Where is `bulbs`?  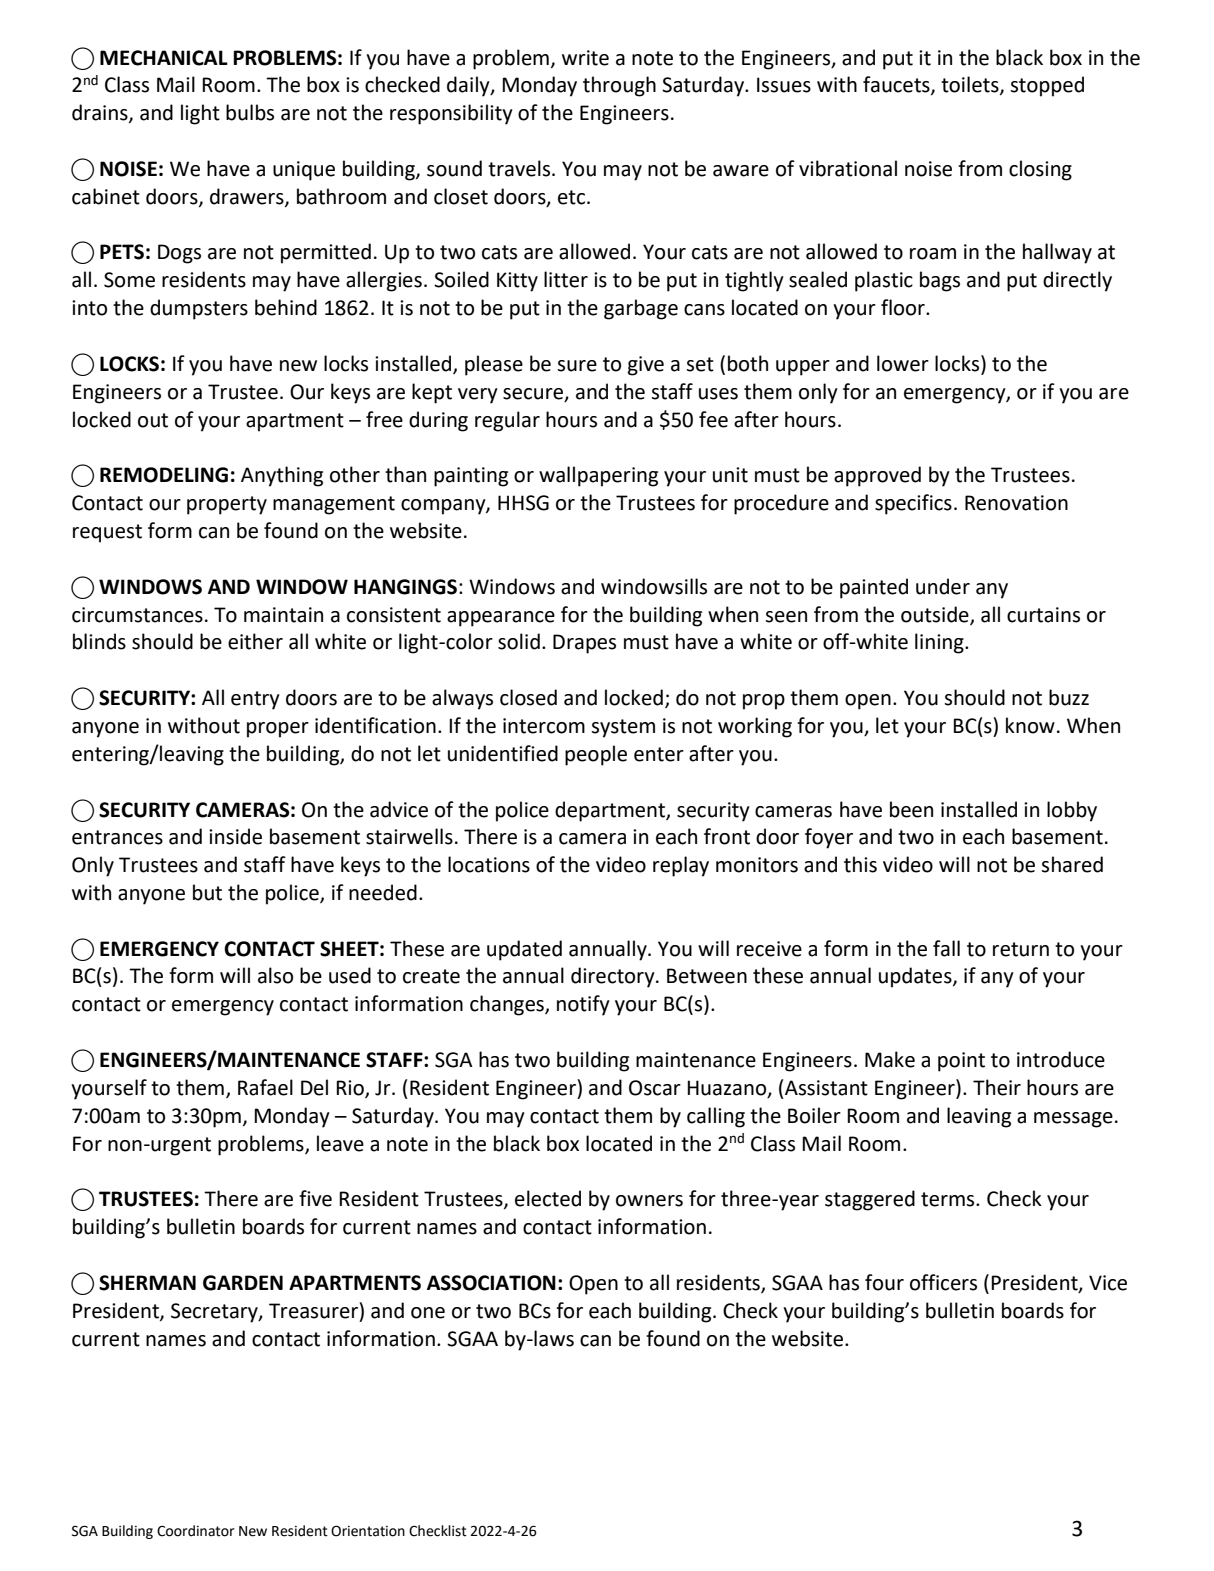
bulbs is located at coordinates (250, 112).
